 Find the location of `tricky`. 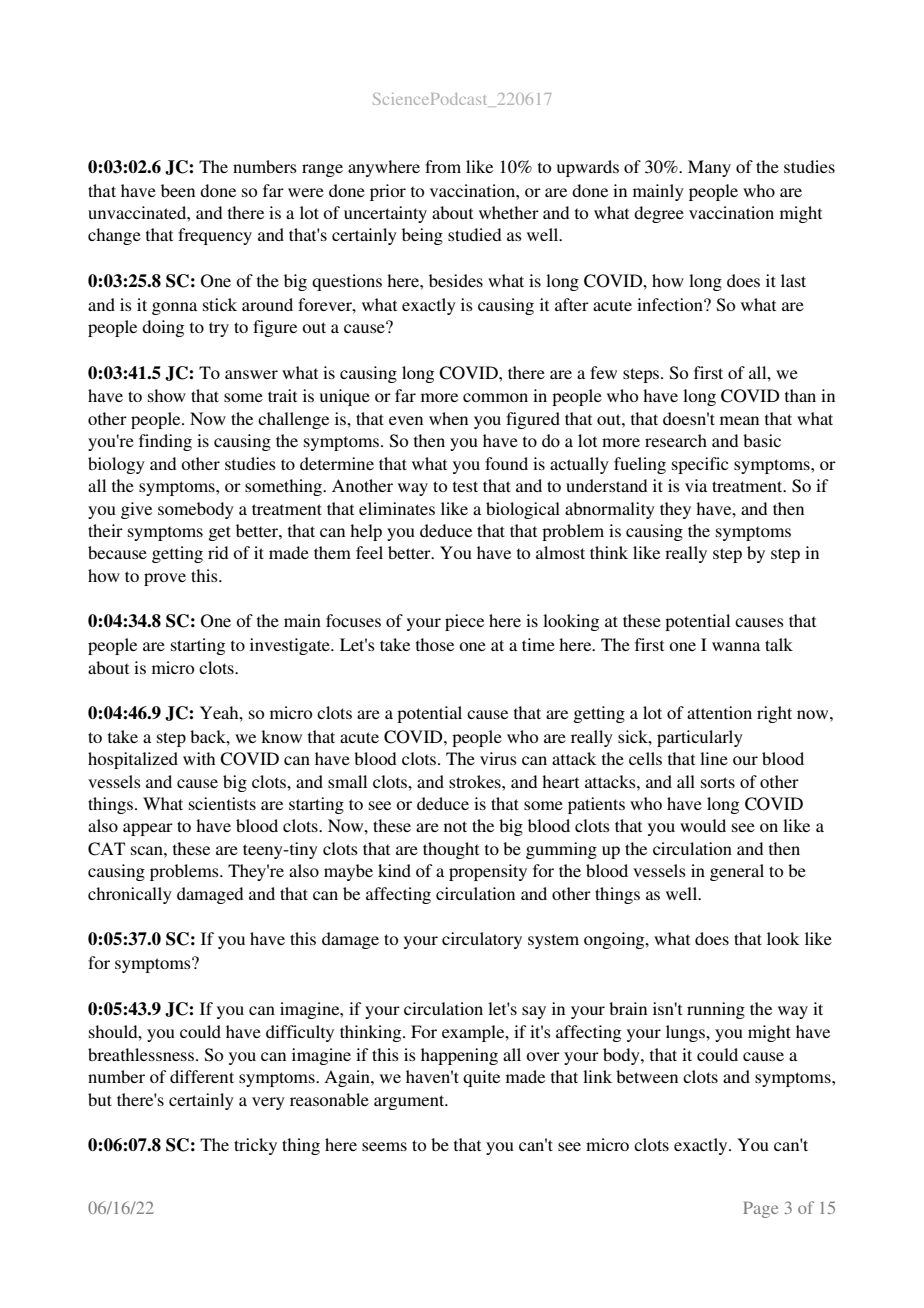

tricky is located at coordinates (255, 1146).
